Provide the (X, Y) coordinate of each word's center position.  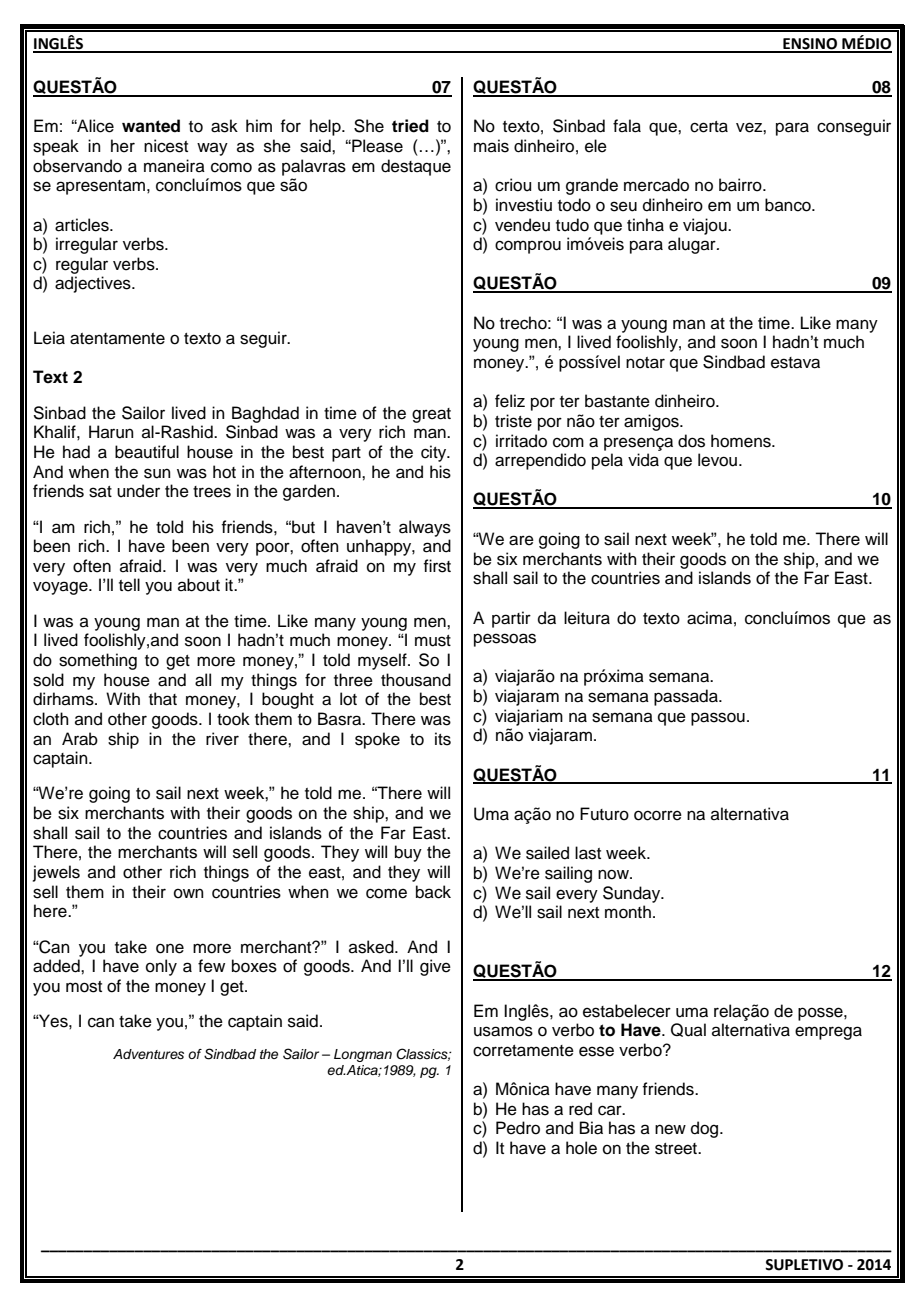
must (433, 641)
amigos (652, 422)
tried (410, 126)
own (189, 893)
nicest (166, 146)
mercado (656, 185)
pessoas (505, 640)
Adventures (148, 1054)
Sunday (633, 894)
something (98, 661)
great (431, 415)
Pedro (518, 1128)
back (433, 892)
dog (706, 1129)
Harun (111, 432)
